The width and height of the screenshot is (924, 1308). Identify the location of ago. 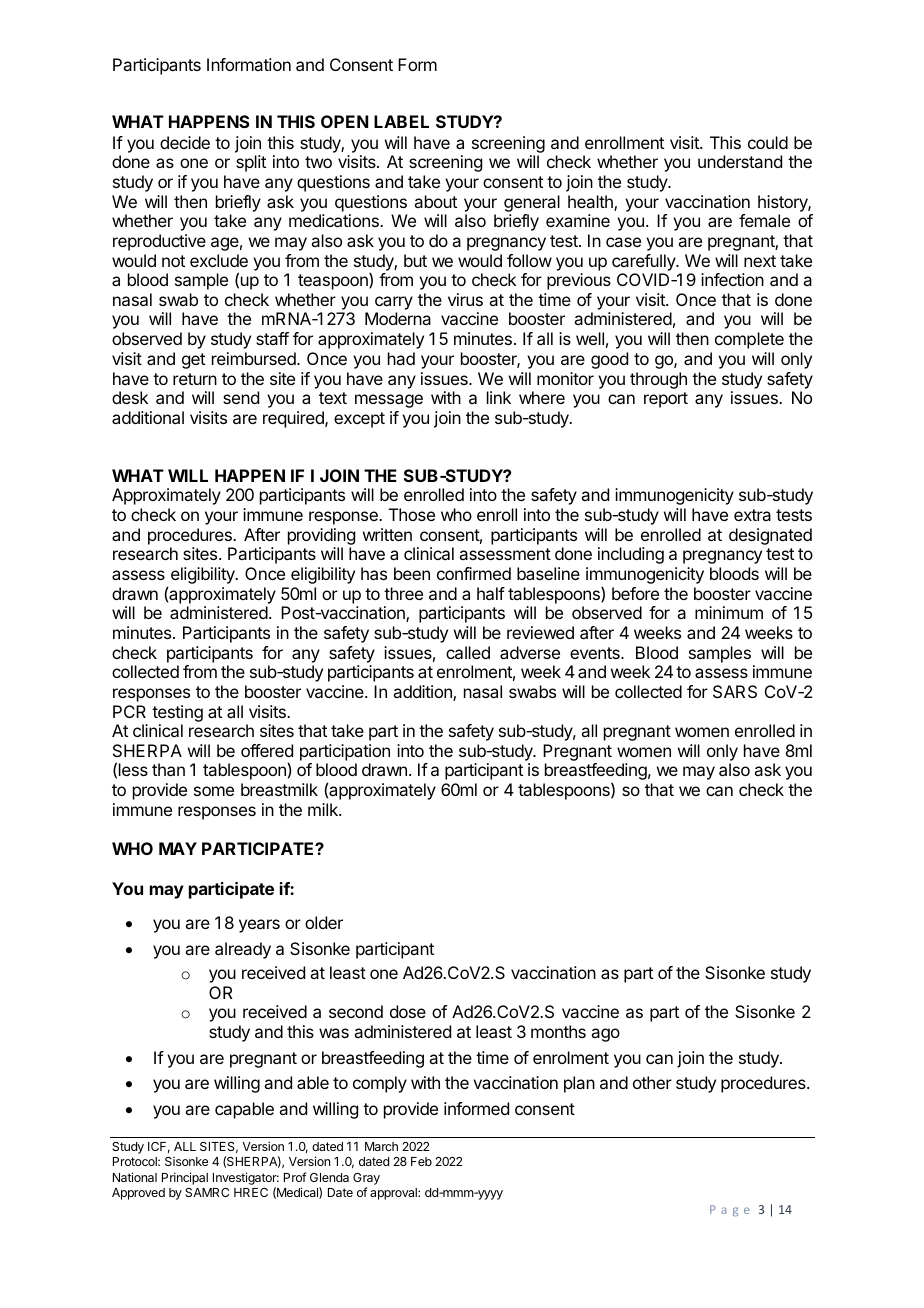
(605, 1035).
